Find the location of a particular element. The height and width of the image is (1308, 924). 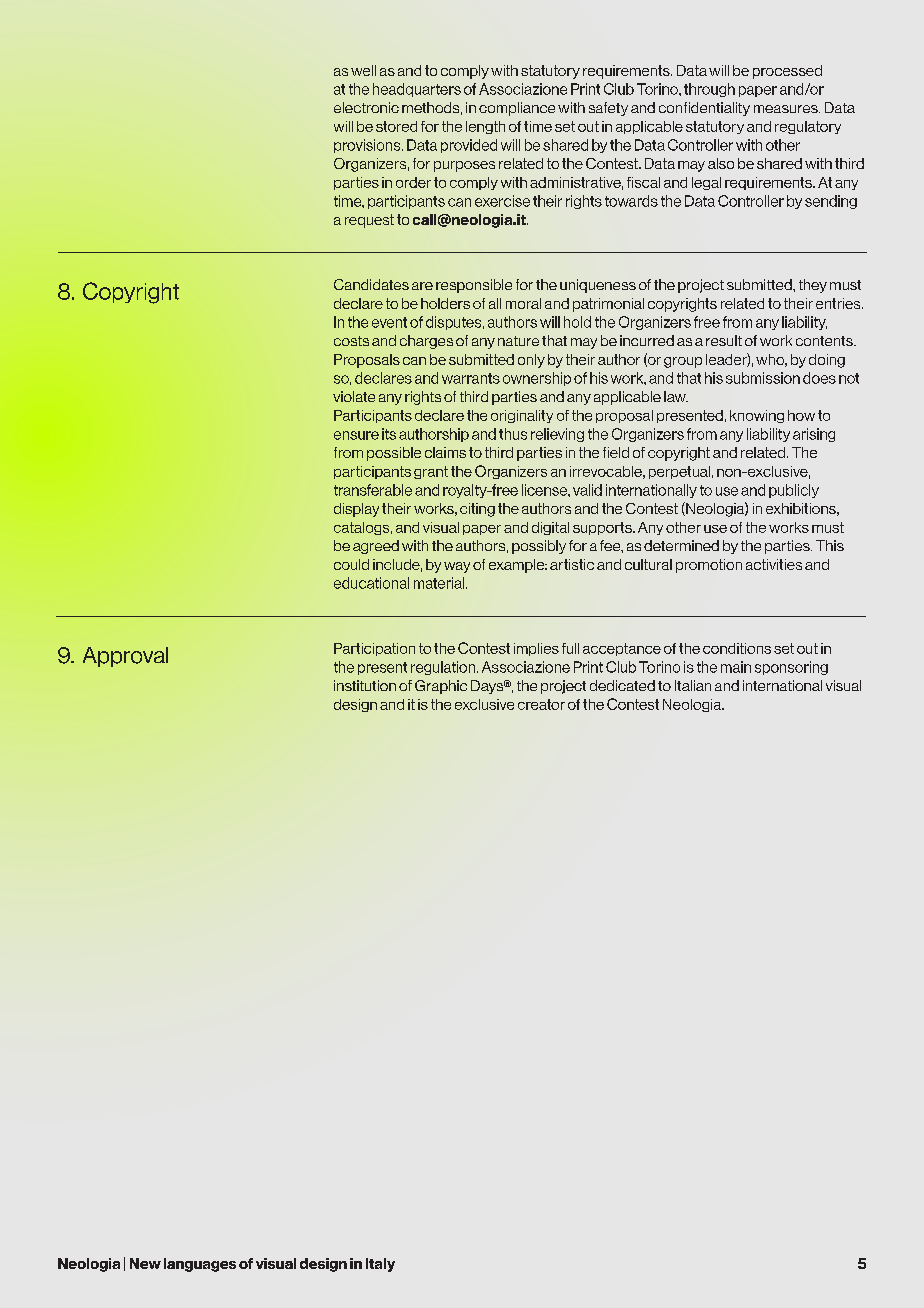

length is located at coordinates (485, 127).
